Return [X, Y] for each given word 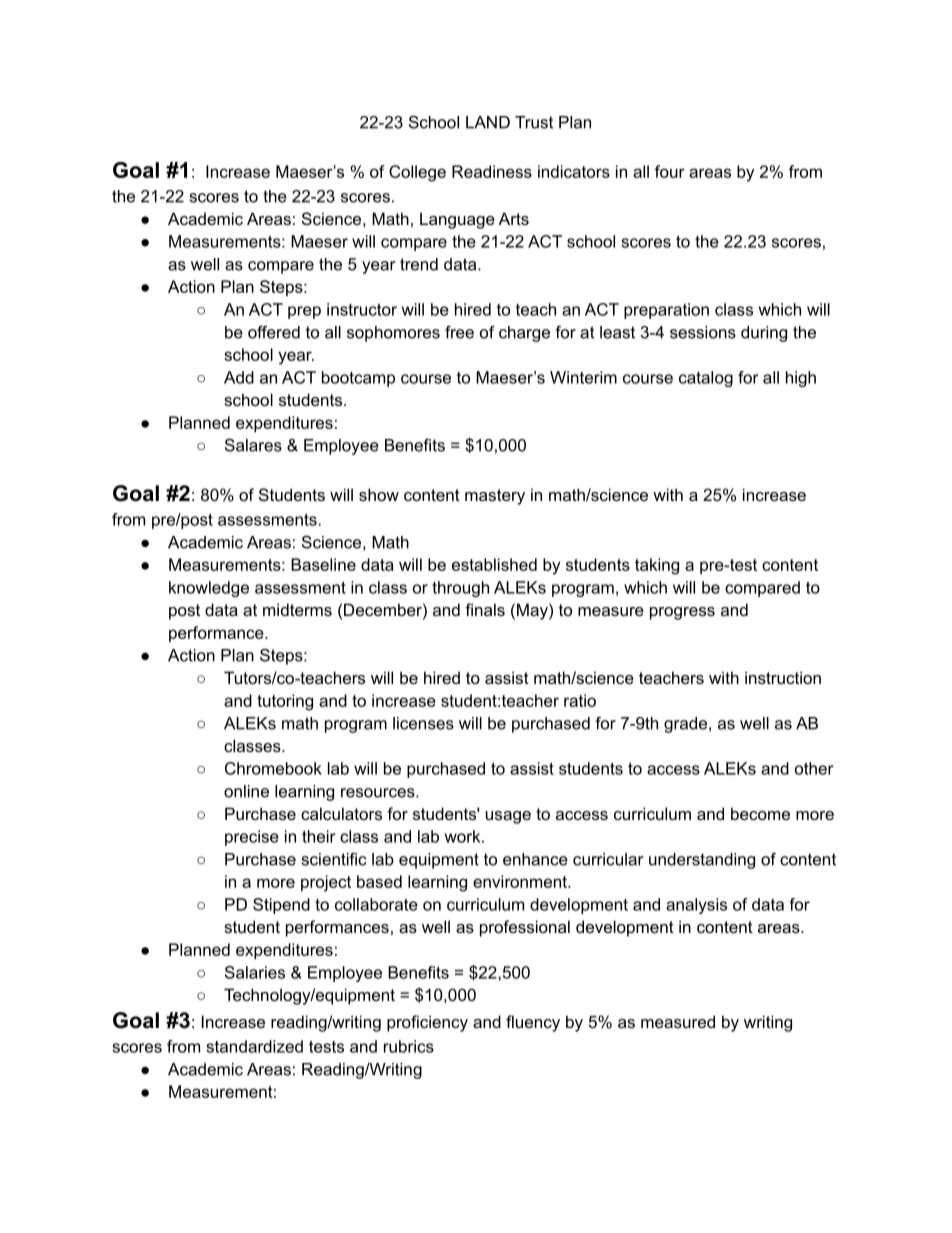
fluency [533, 1023]
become [760, 813]
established [494, 564]
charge [524, 334]
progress [682, 613]
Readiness [492, 171]
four [670, 171]
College [417, 173]
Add [239, 377]
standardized [254, 1046]
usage [508, 817]
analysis [696, 906]
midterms [297, 609]
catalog [706, 379]
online [246, 791]
